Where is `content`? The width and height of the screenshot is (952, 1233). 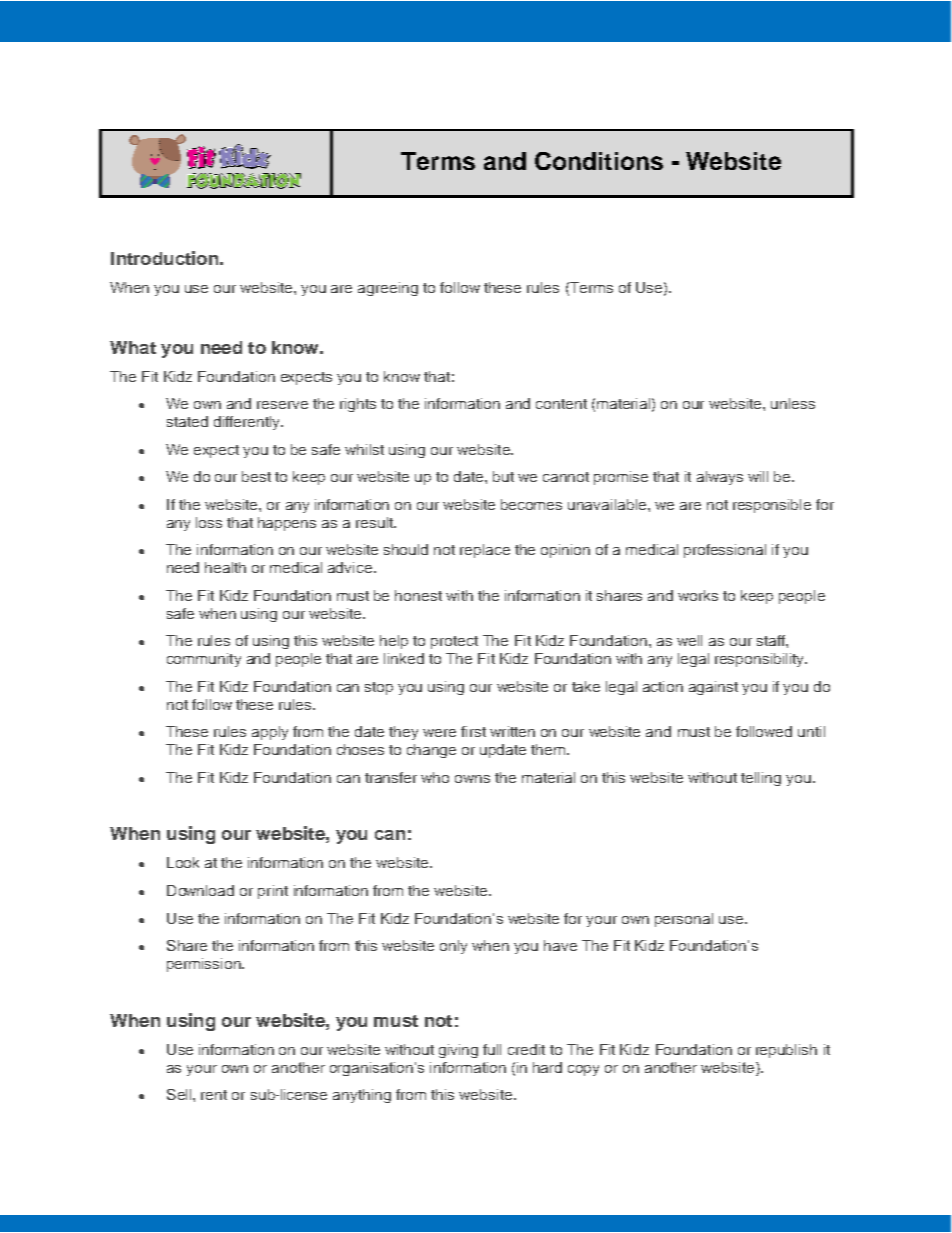
content is located at coordinates (561, 404).
